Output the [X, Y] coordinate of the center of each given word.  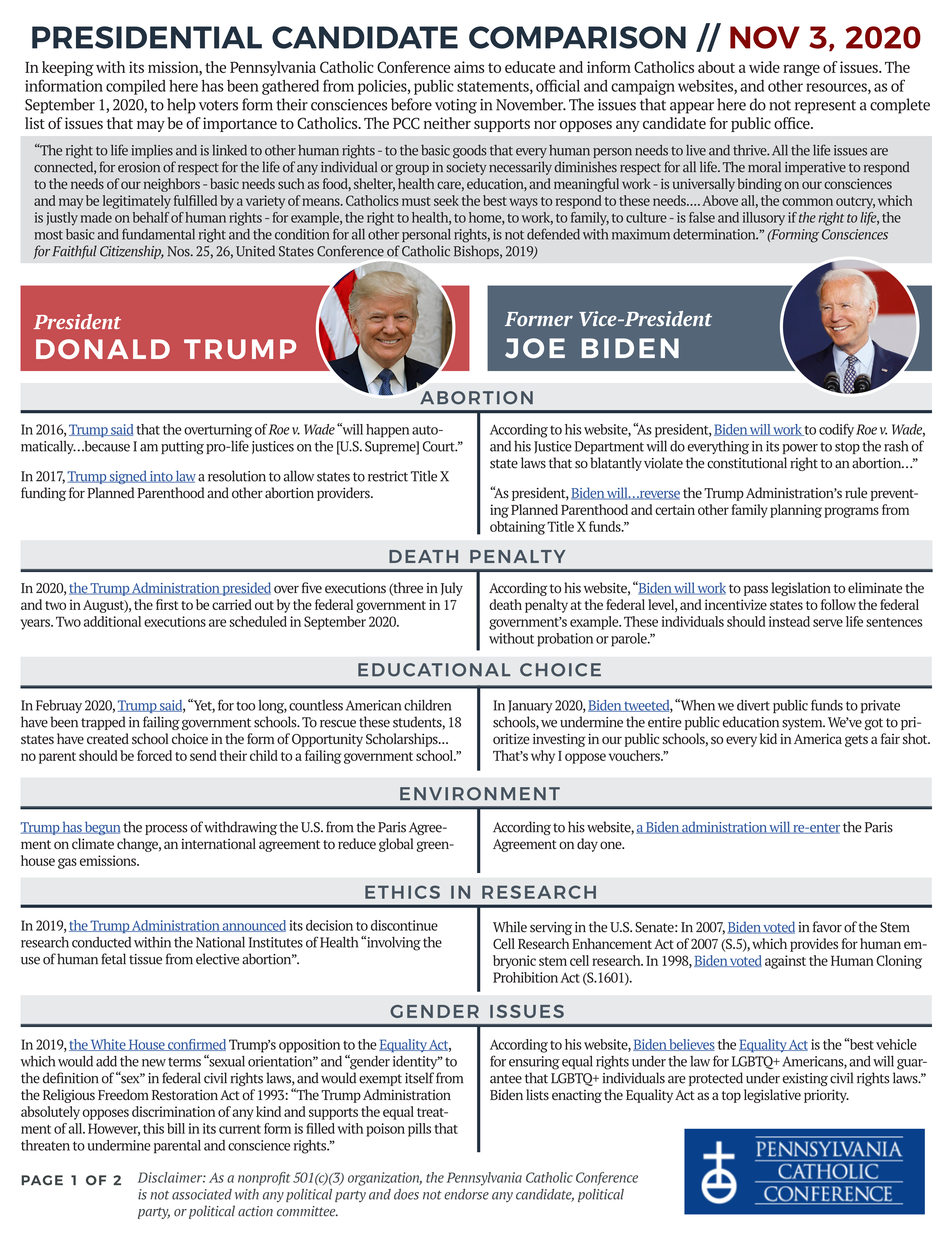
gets [856, 741]
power [800, 449]
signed [128, 477]
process [166, 830]
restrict [388, 476]
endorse [466, 1194]
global [396, 845]
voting [456, 106]
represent [825, 107]
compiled [136, 87]
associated [202, 1194]
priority [826, 1096]
